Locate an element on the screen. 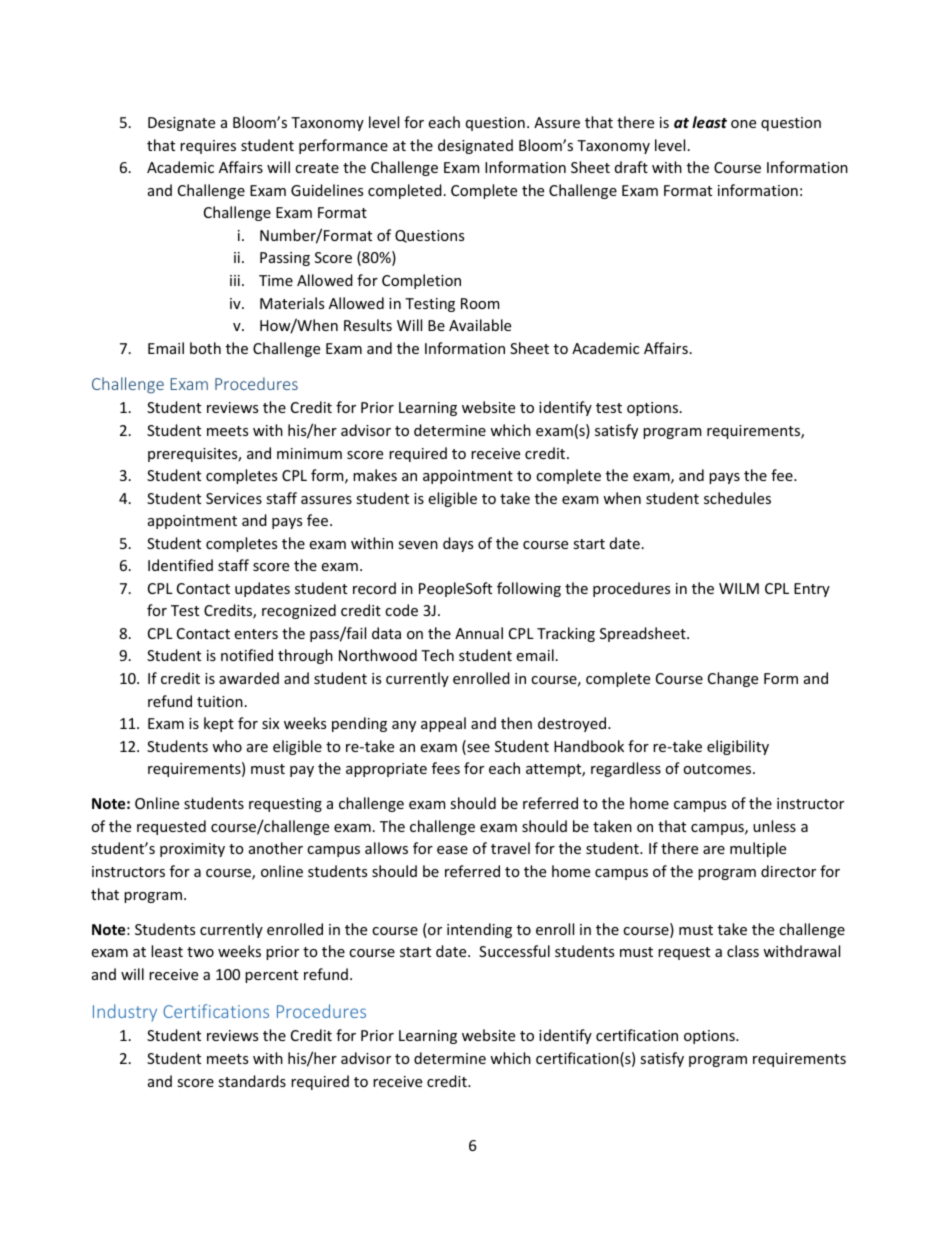  one is located at coordinates (743, 124).
